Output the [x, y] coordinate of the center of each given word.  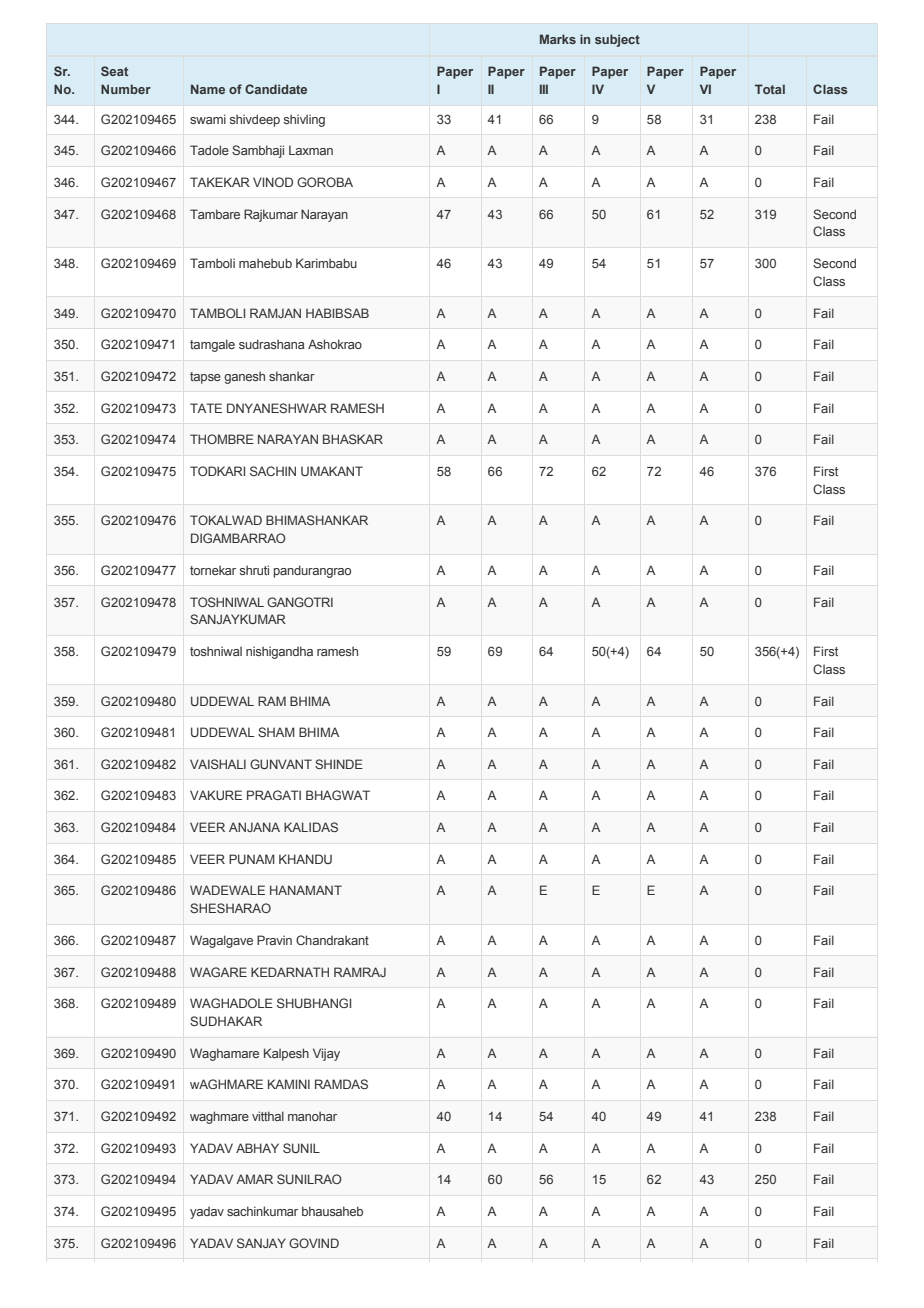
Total [770, 89]
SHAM [276, 732]
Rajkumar [271, 215]
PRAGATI [274, 795]
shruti [254, 570]
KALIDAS [311, 827]
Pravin [274, 940]
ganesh [244, 377]
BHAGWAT [338, 795]
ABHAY [257, 1148]
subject [617, 40]
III [544, 89]
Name [208, 89]
